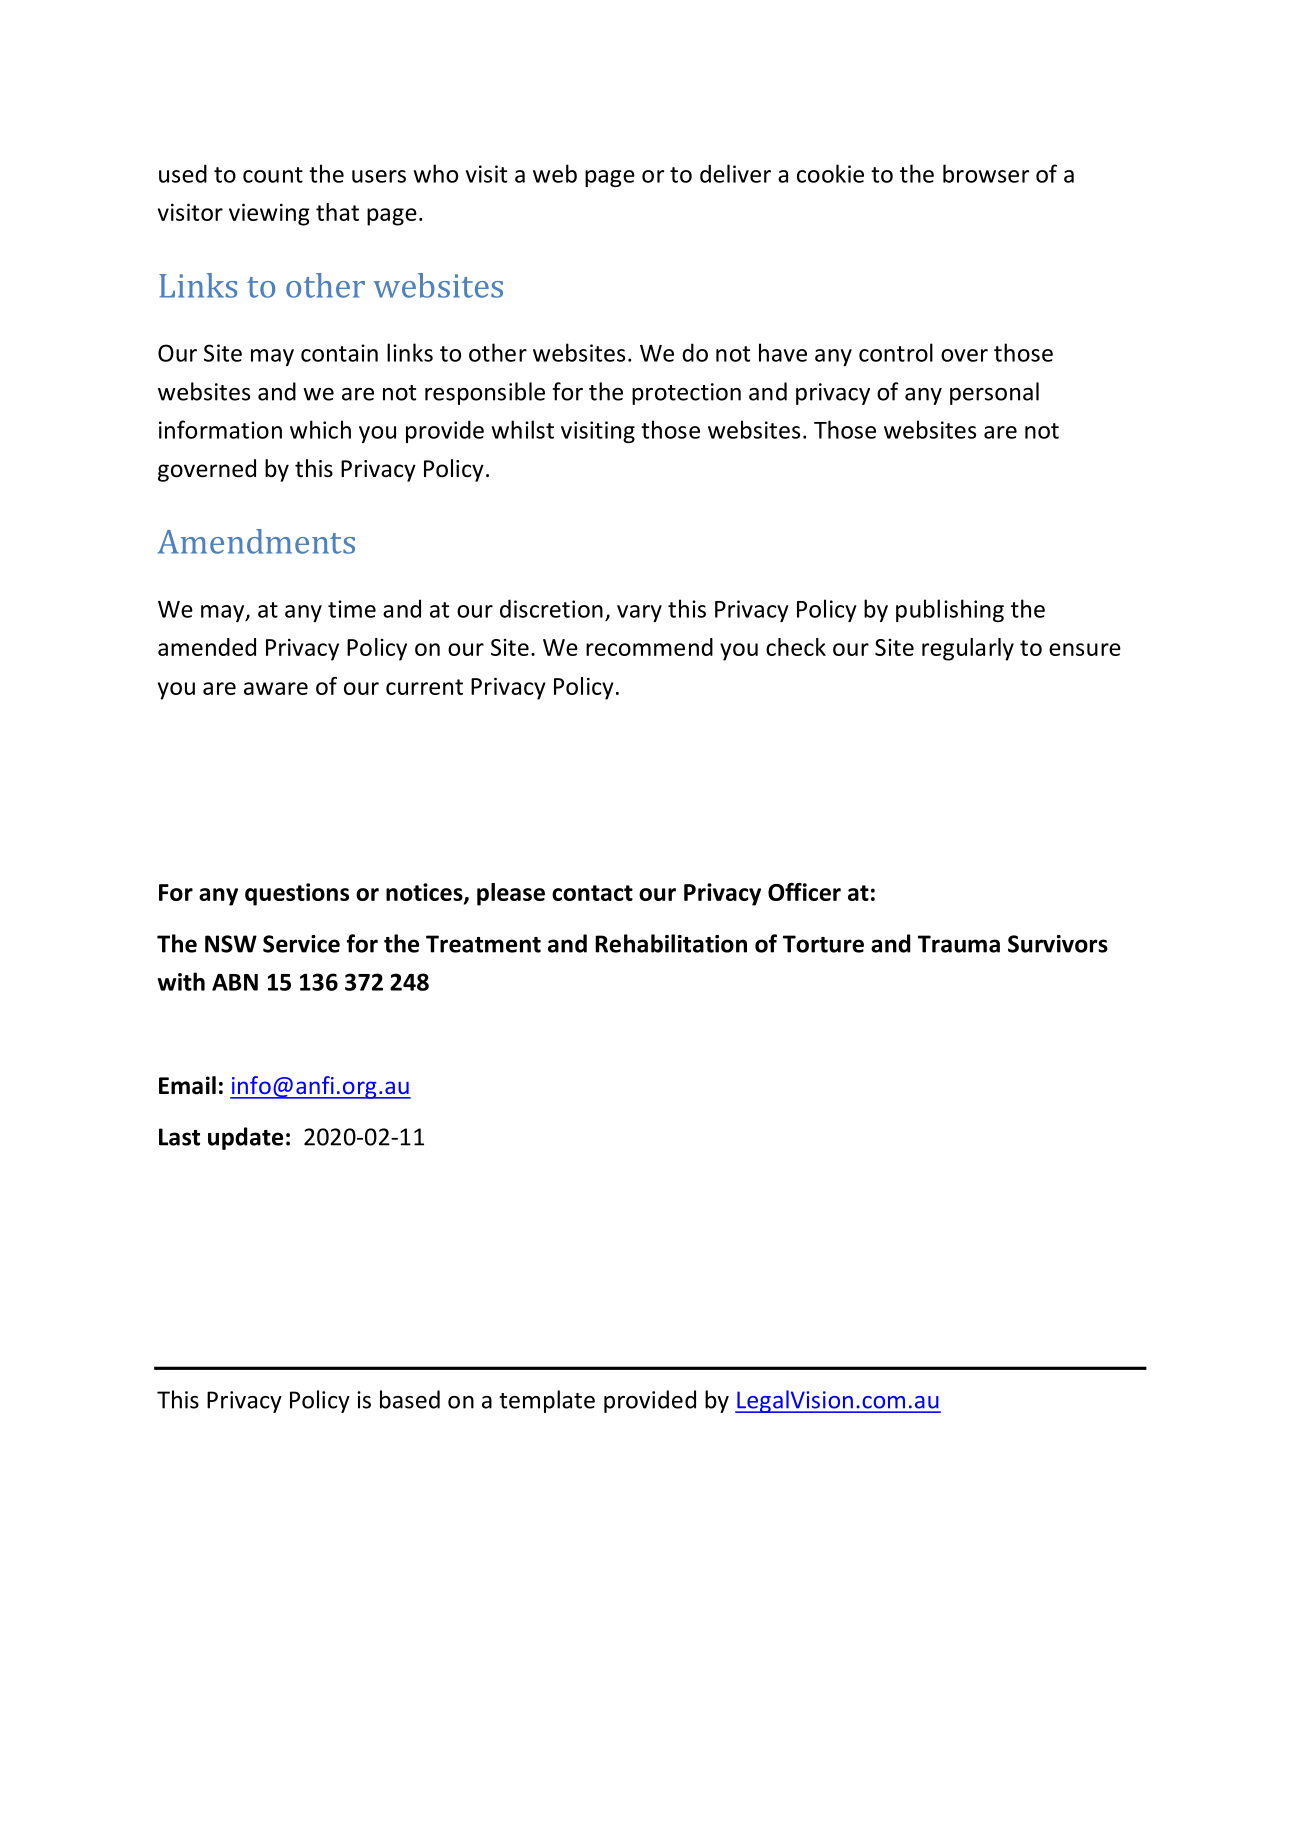 The height and width of the screenshot is (1840, 1300). What do you see at coordinates (276, 688) in the screenshot?
I see `aware` at bounding box center [276, 688].
